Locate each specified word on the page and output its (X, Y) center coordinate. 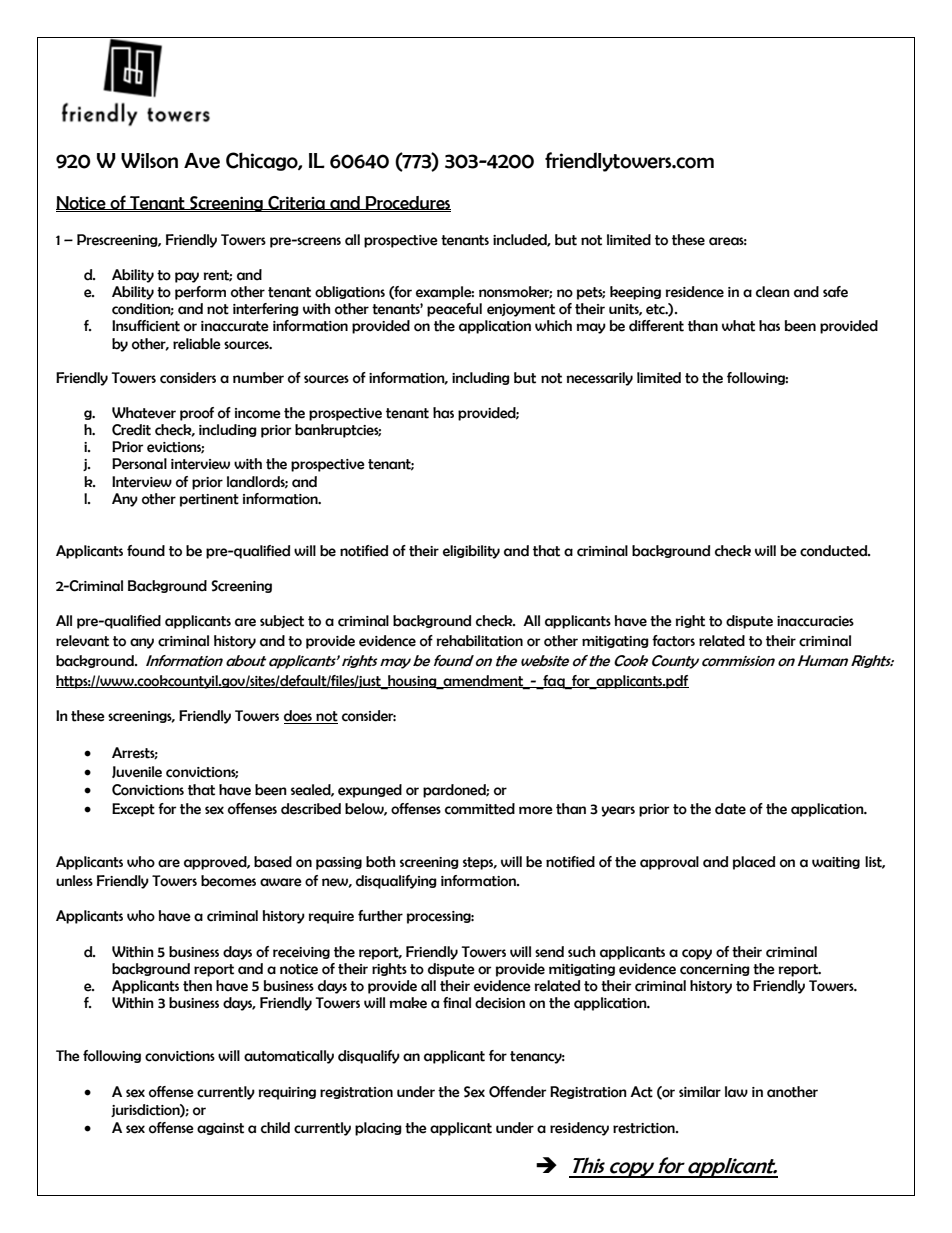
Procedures (407, 203)
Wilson (149, 161)
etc (656, 309)
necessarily (599, 379)
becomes (228, 881)
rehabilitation (480, 641)
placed (754, 863)
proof (197, 414)
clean (773, 292)
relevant (82, 641)
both (380, 862)
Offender (517, 1092)
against (220, 1129)
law (736, 1092)
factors (673, 641)
